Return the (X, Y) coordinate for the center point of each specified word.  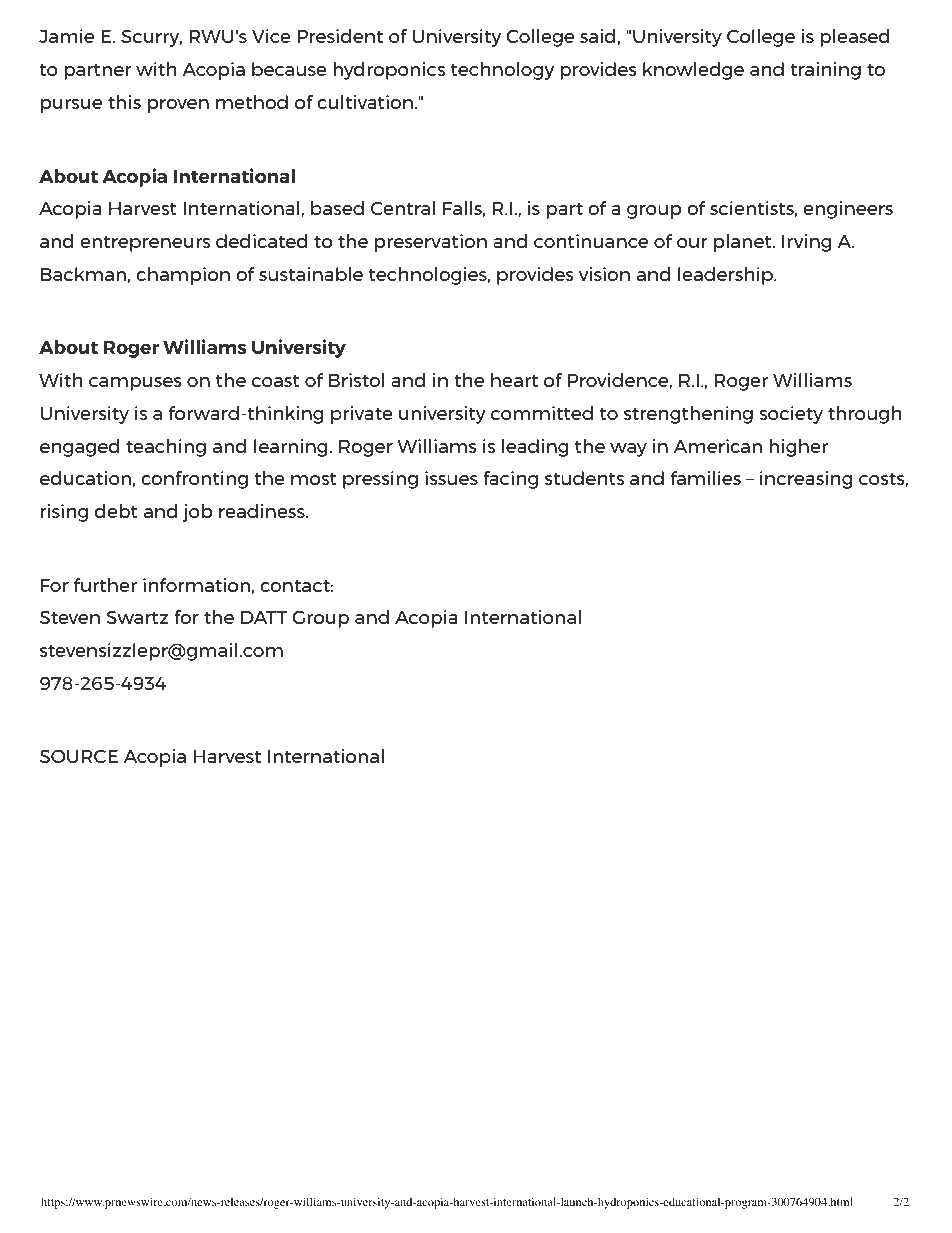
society (791, 415)
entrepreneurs (145, 243)
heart (514, 380)
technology (502, 71)
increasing (806, 480)
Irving (807, 243)
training (826, 71)
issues (451, 478)
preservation (431, 243)
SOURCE (79, 756)
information (196, 585)
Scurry (151, 38)
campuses (135, 384)
